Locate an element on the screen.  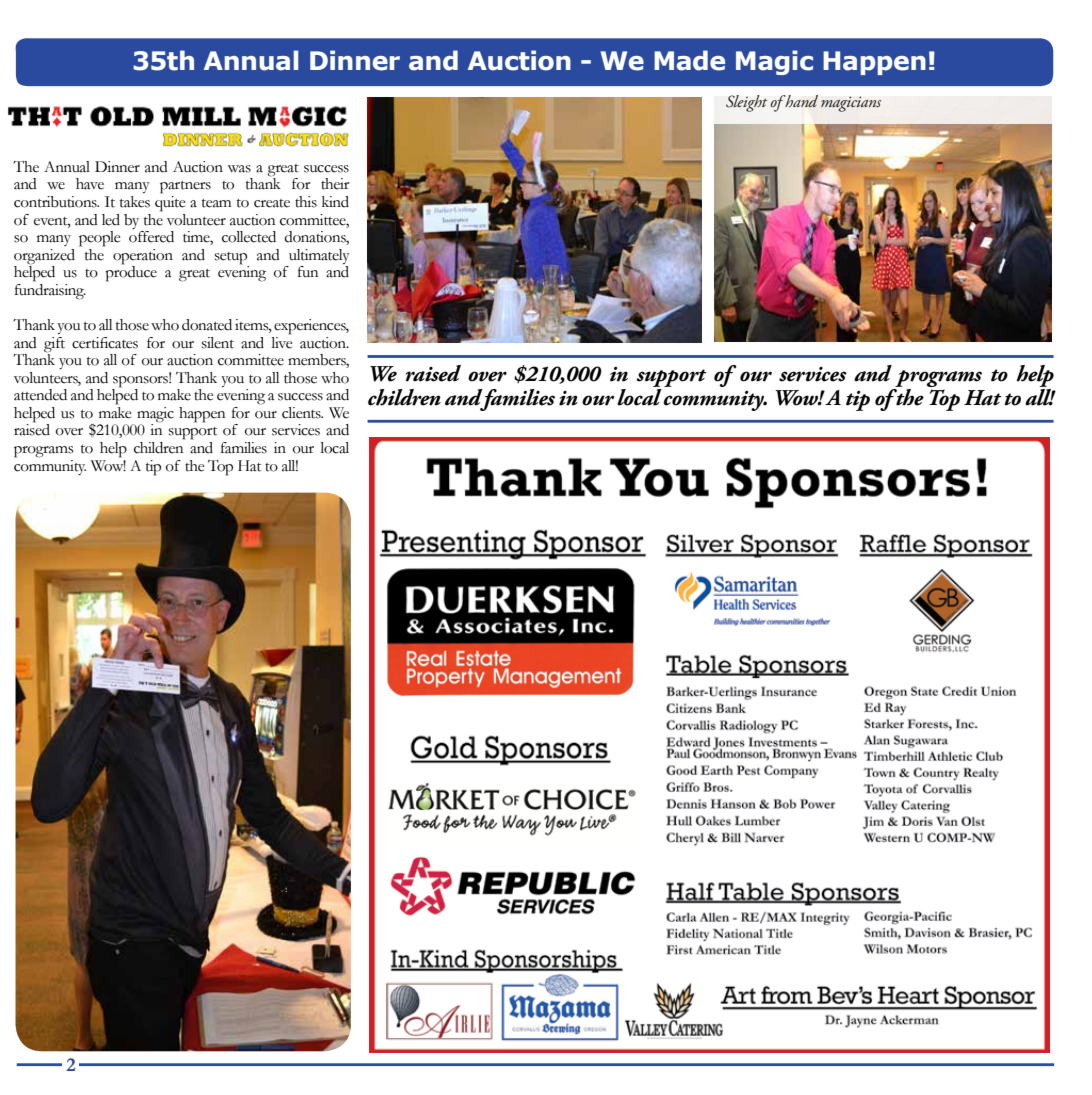
was is located at coordinates (239, 169).
